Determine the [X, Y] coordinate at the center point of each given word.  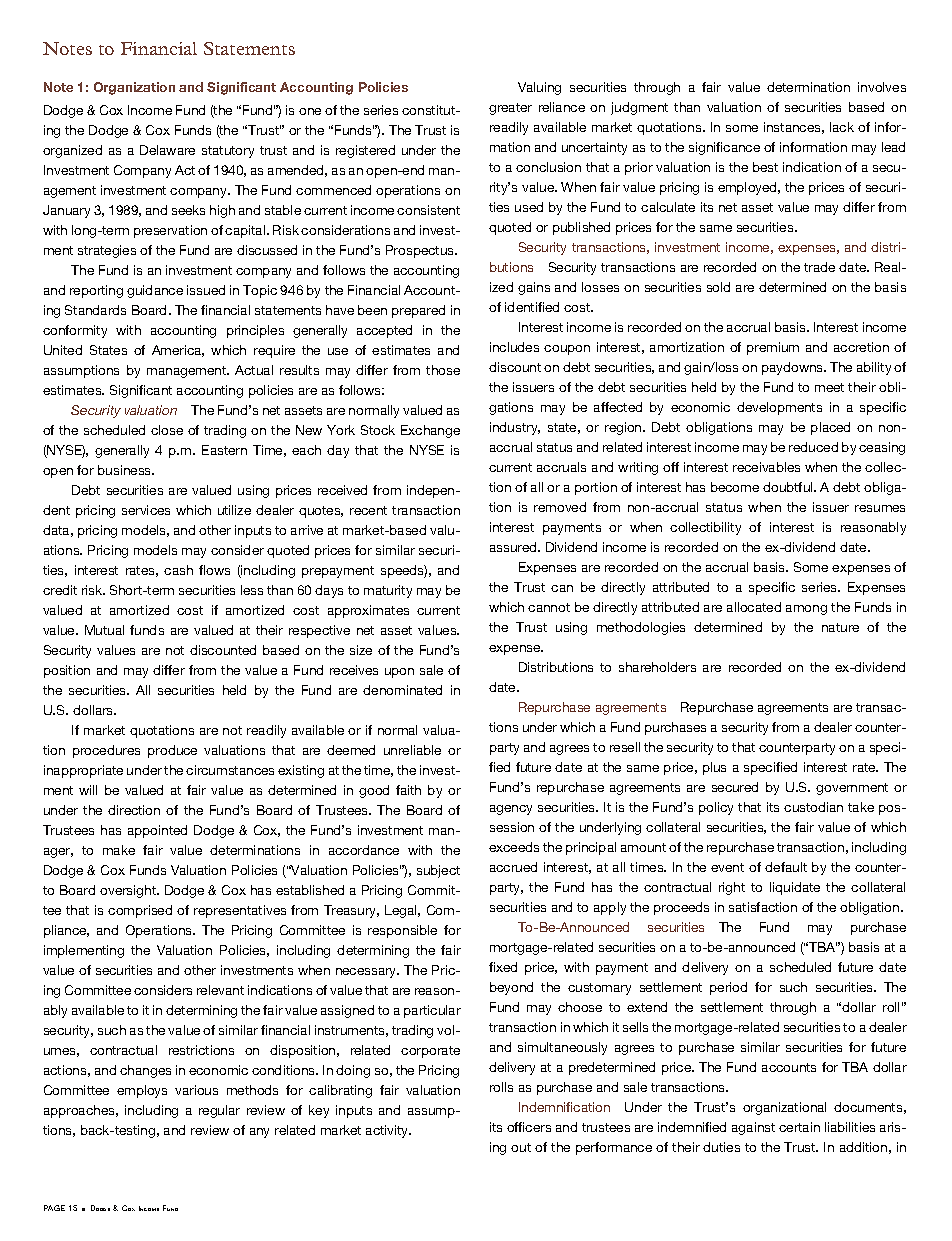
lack [842, 127]
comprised [140, 911]
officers [529, 1127]
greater [510, 109]
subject [438, 871]
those [443, 370]
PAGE [54, 1208]
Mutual [104, 630]
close [167, 430]
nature [840, 627]
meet [829, 387]
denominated [402, 690]
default [786, 867]
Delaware [167, 150]
